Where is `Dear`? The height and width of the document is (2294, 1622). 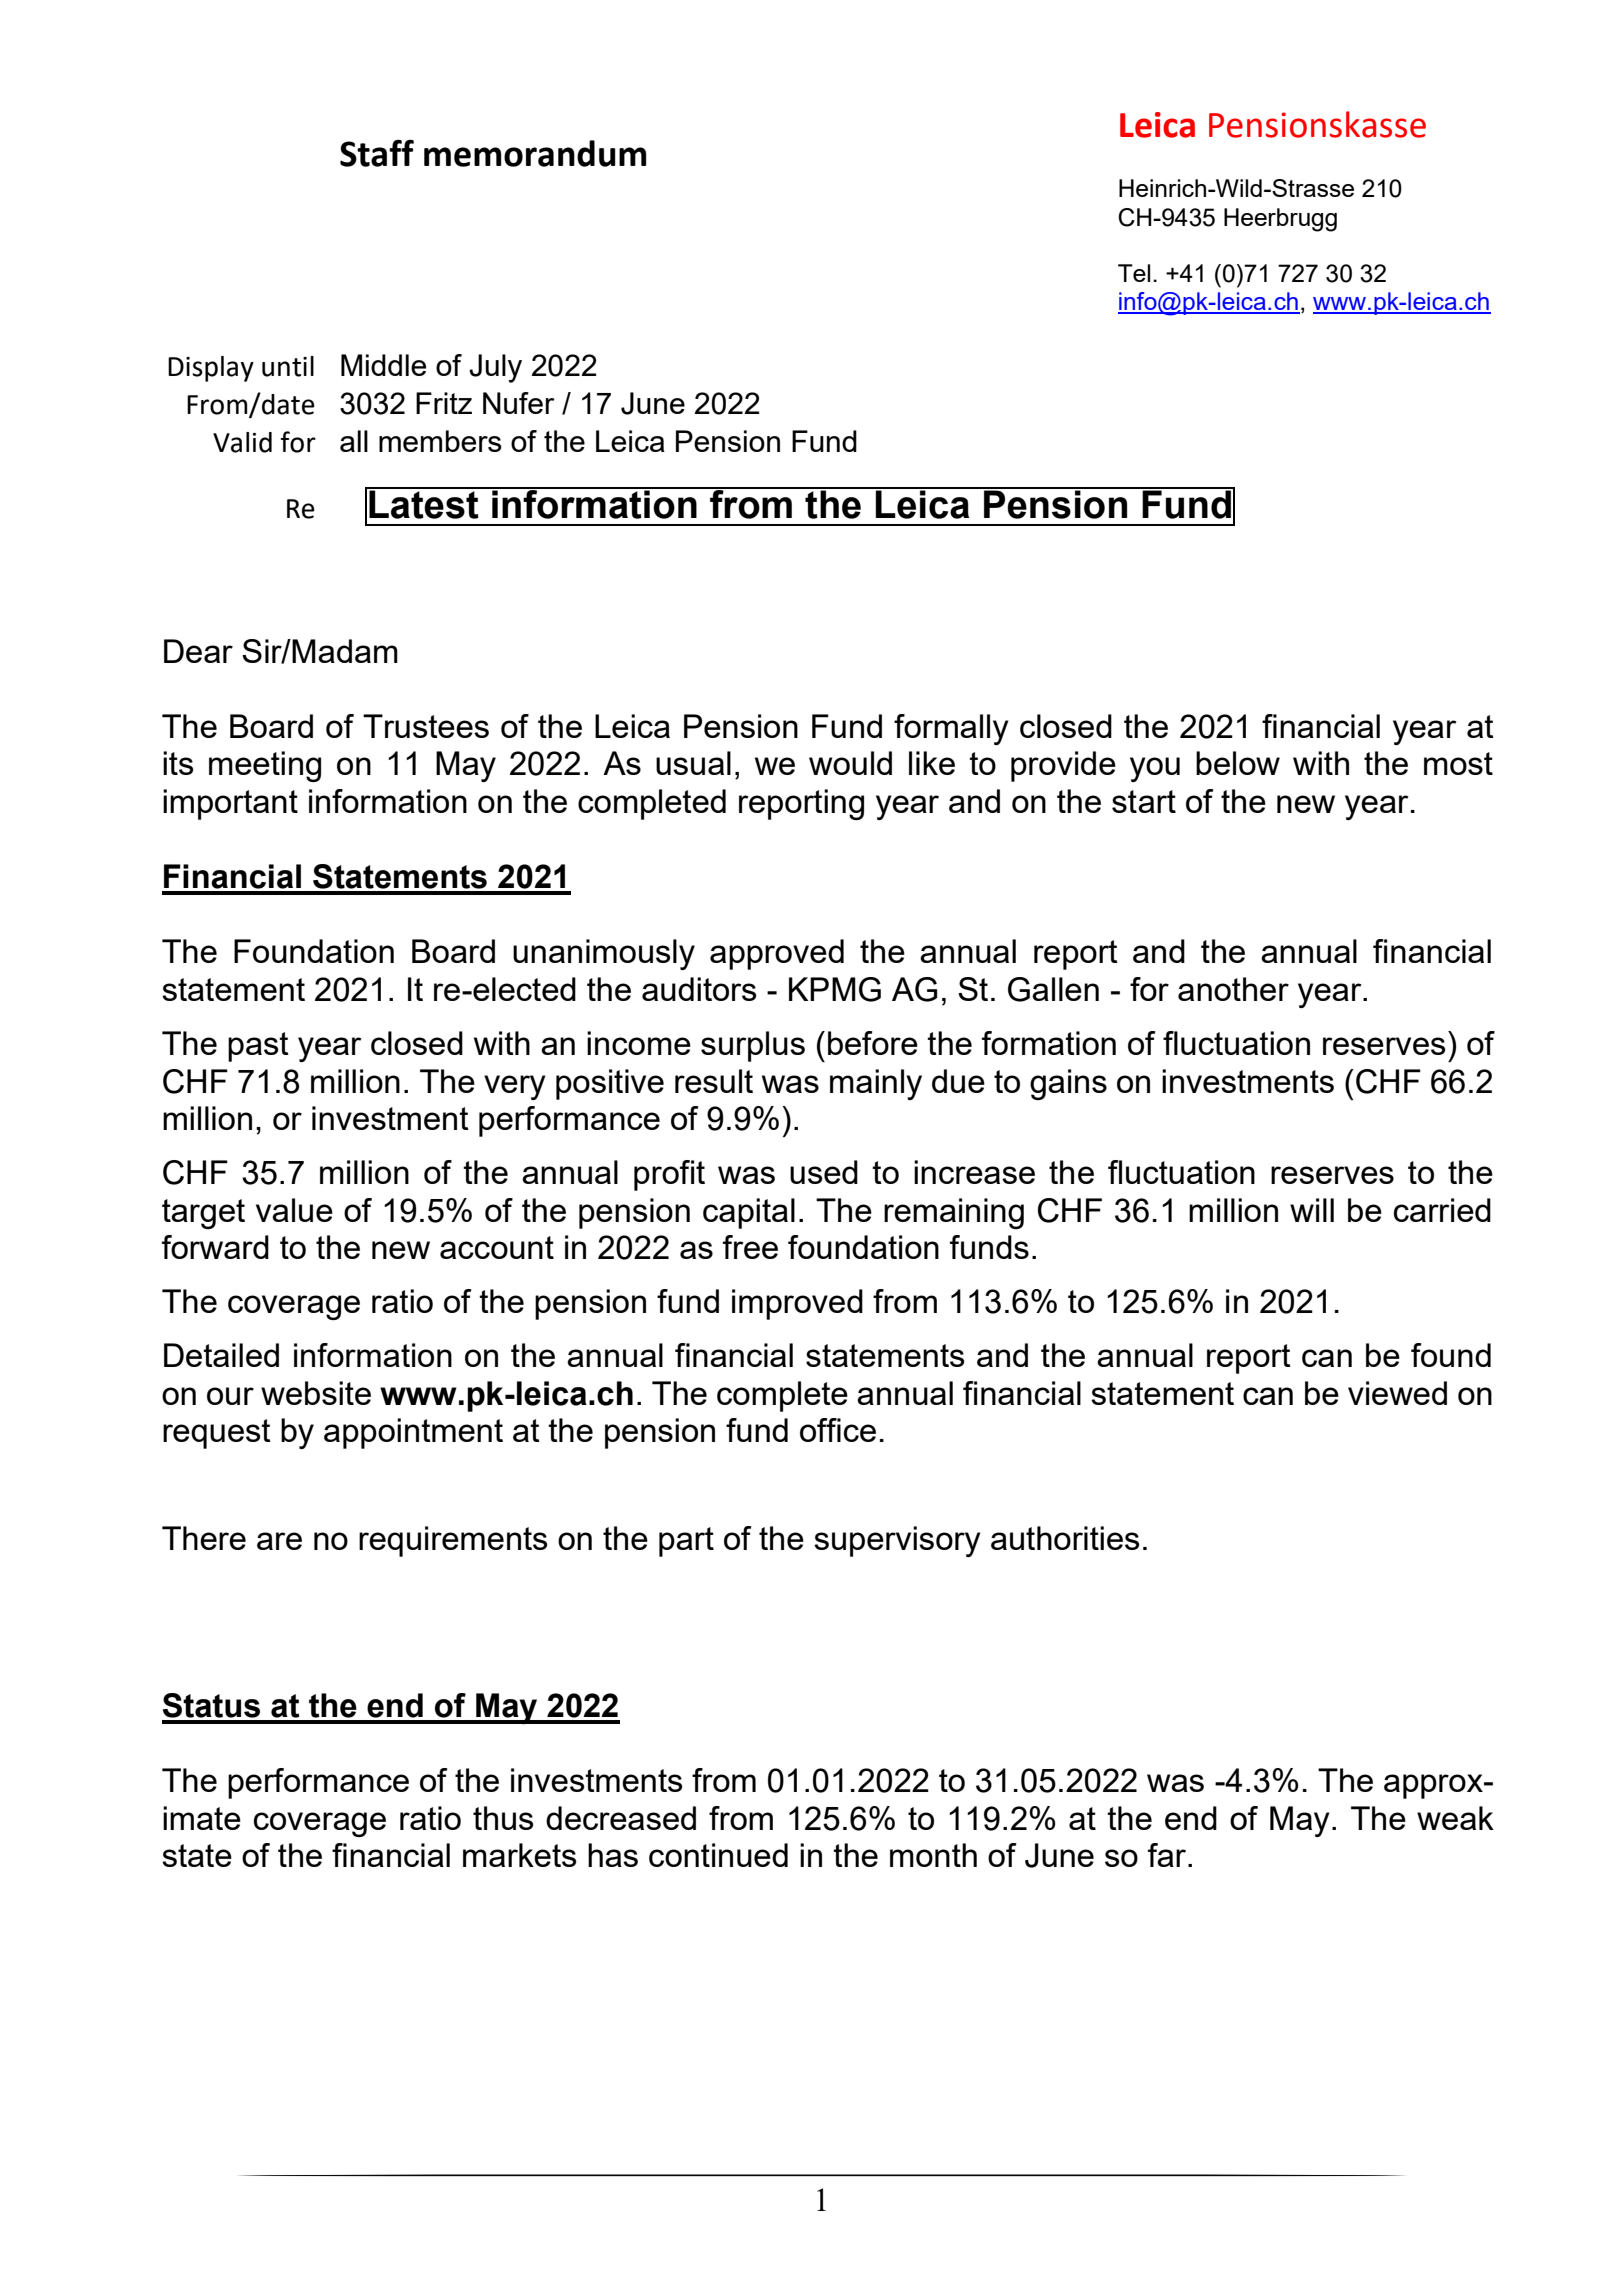 Dear is located at coordinates (198, 651).
